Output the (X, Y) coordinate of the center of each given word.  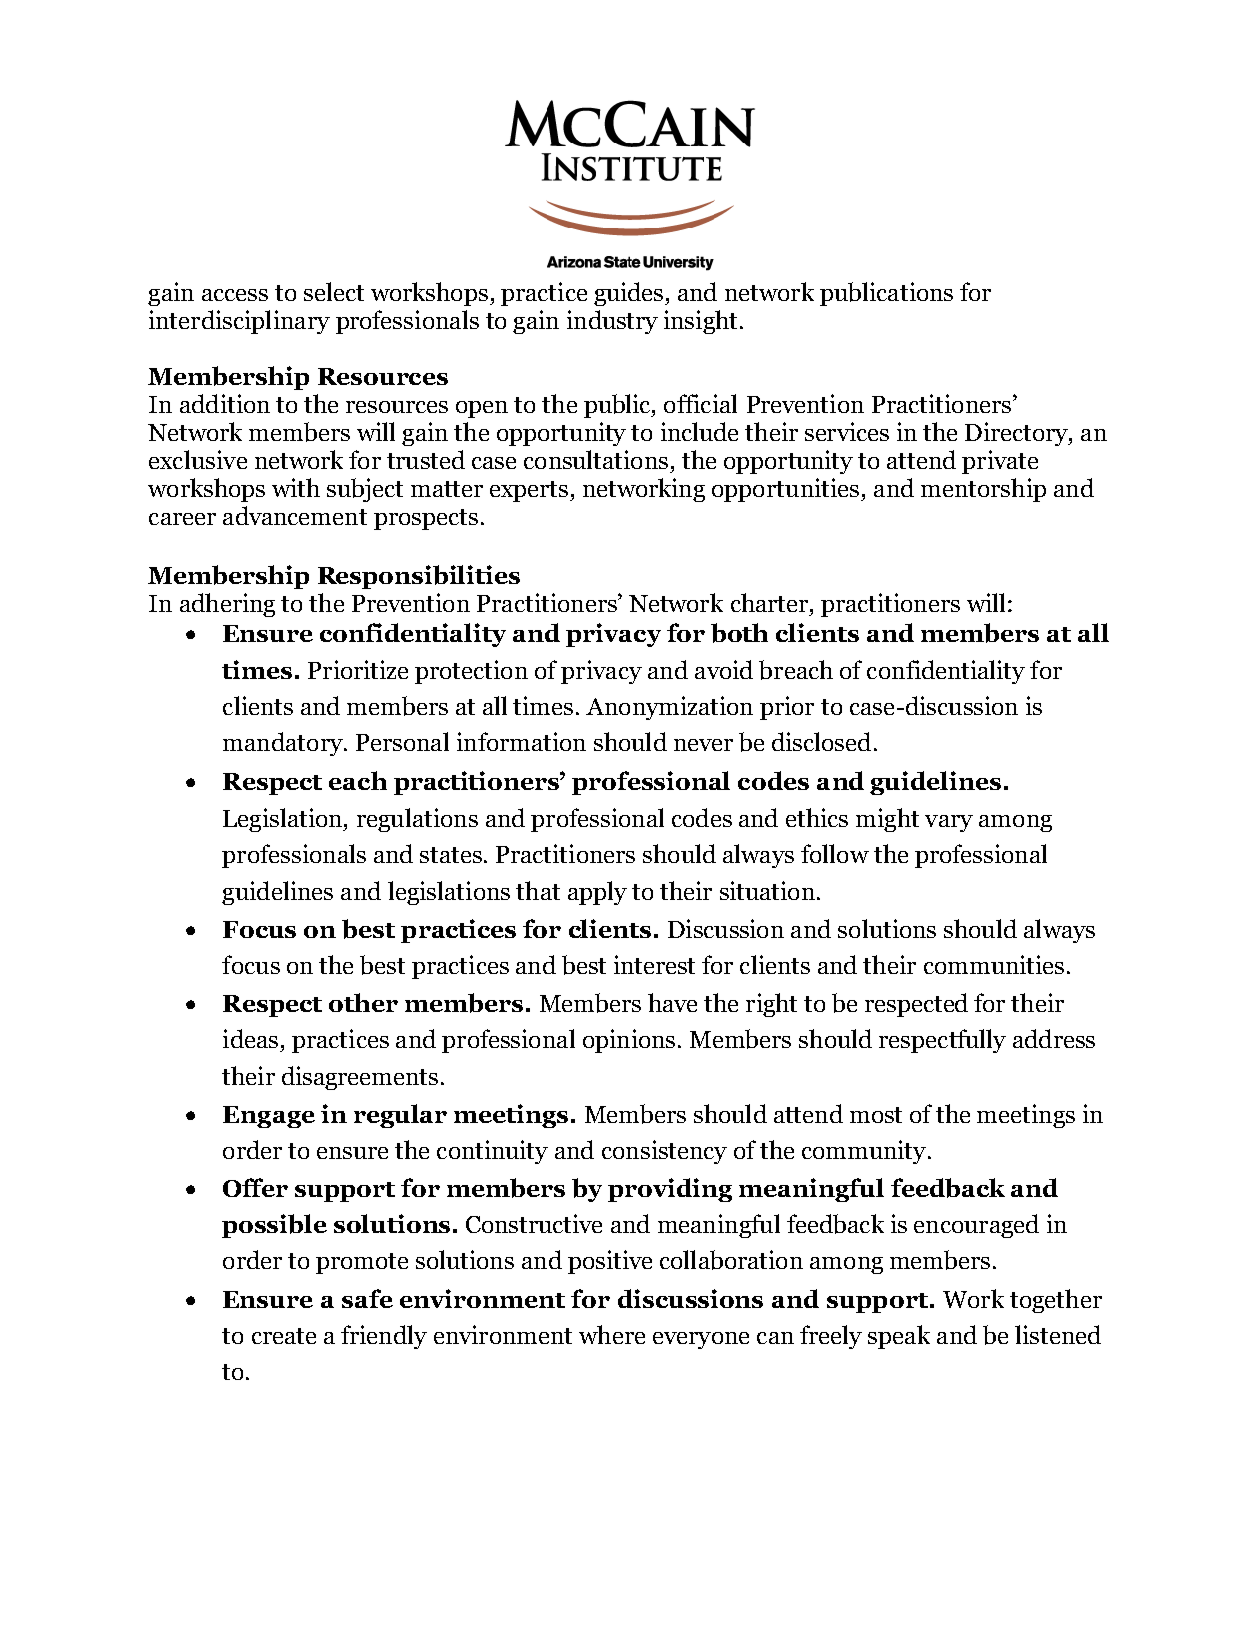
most (876, 1115)
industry (612, 322)
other (363, 1002)
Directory (1017, 434)
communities (994, 964)
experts (530, 491)
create (284, 1336)
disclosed (821, 741)
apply (597, 893)
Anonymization (669, 708)
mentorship (983, 490)
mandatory (284, 744)
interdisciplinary (239, 322)
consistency (664, 1152)
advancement (295, 515)
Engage (269, 1117)
